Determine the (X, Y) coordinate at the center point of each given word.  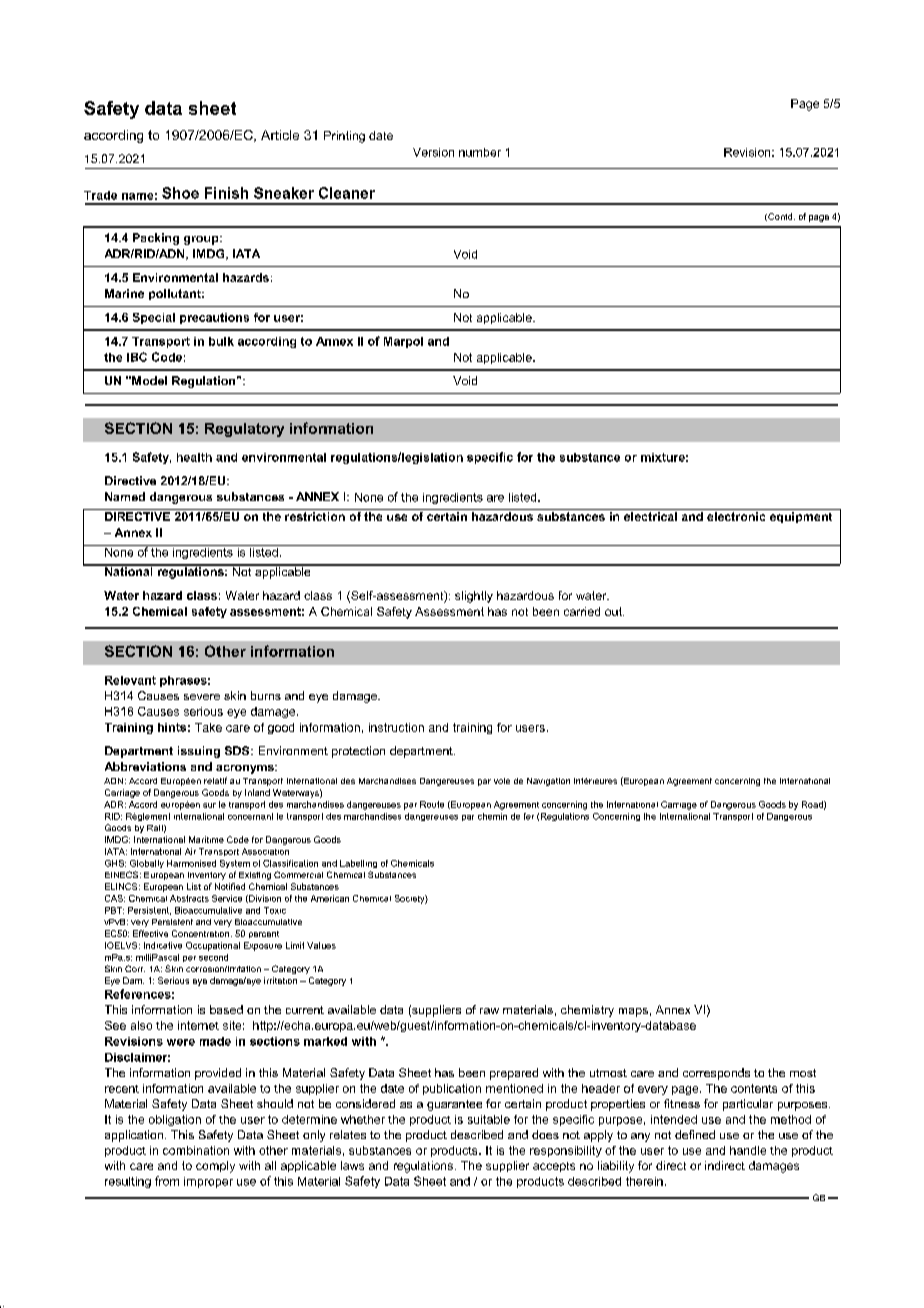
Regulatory (244, 430)
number (480, 152)
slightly (474, 597)
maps (633, 1012)
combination (196, 1150)
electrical (650, 516)
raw (489, 1011)
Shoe (180, 193)
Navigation (548, 782)
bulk (221, 341)
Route (432, 804)
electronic (736, 516)
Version (433, 152)
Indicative (163, 945)
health (194, 457)
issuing (199, 752)
